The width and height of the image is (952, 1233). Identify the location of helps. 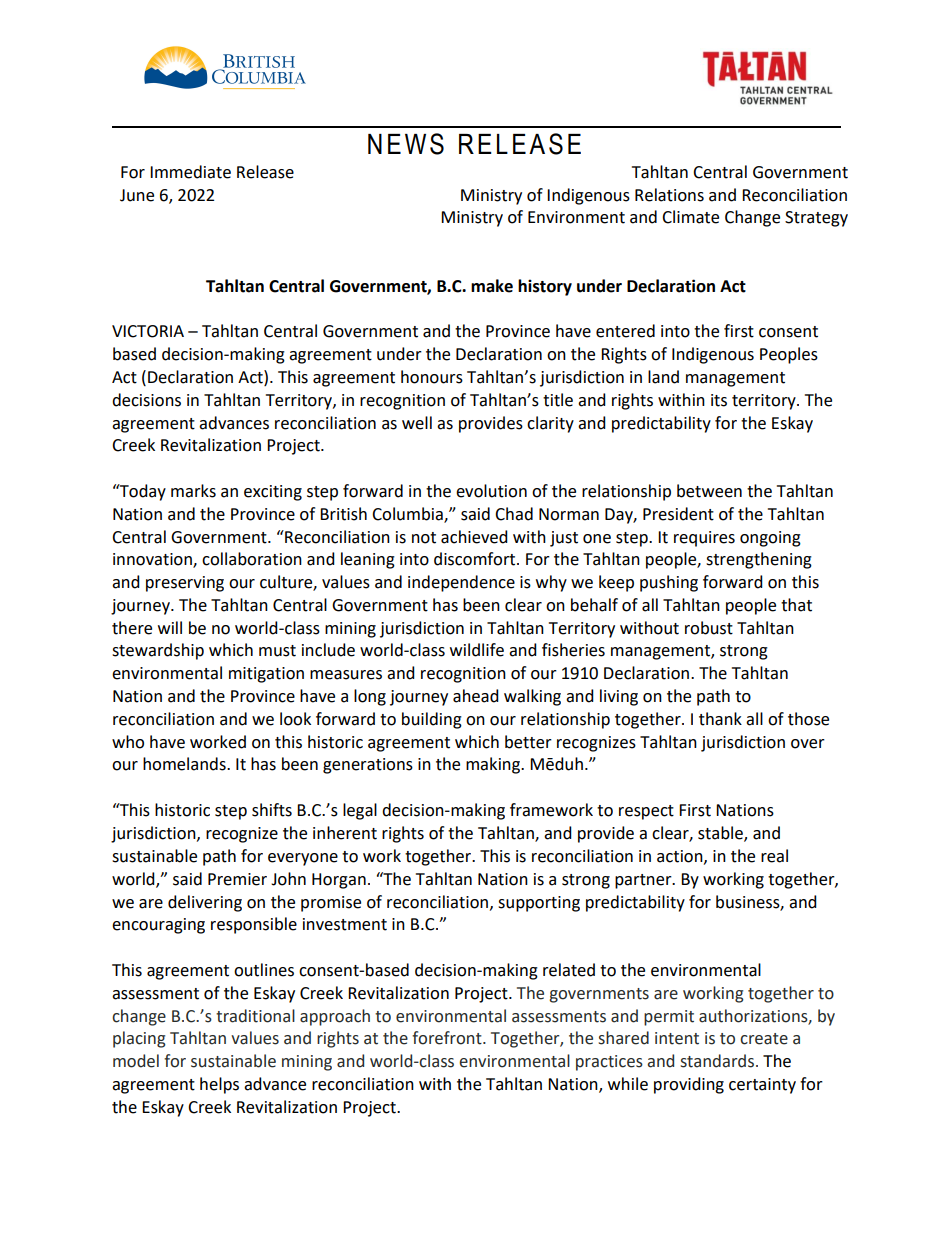
(219, 1085).
